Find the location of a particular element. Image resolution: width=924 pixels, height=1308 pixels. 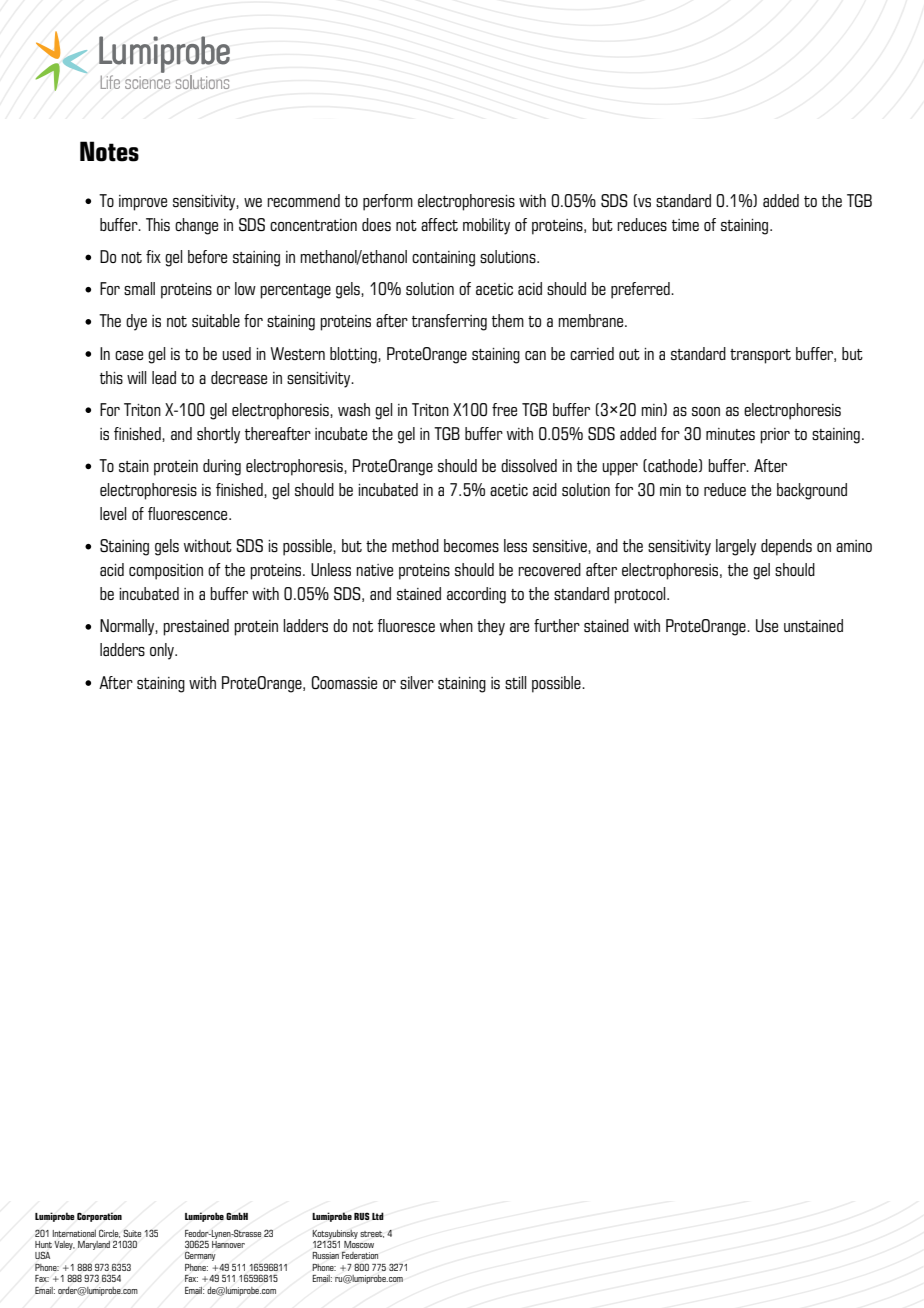

Suite is located at coordinates (132, 1233).
